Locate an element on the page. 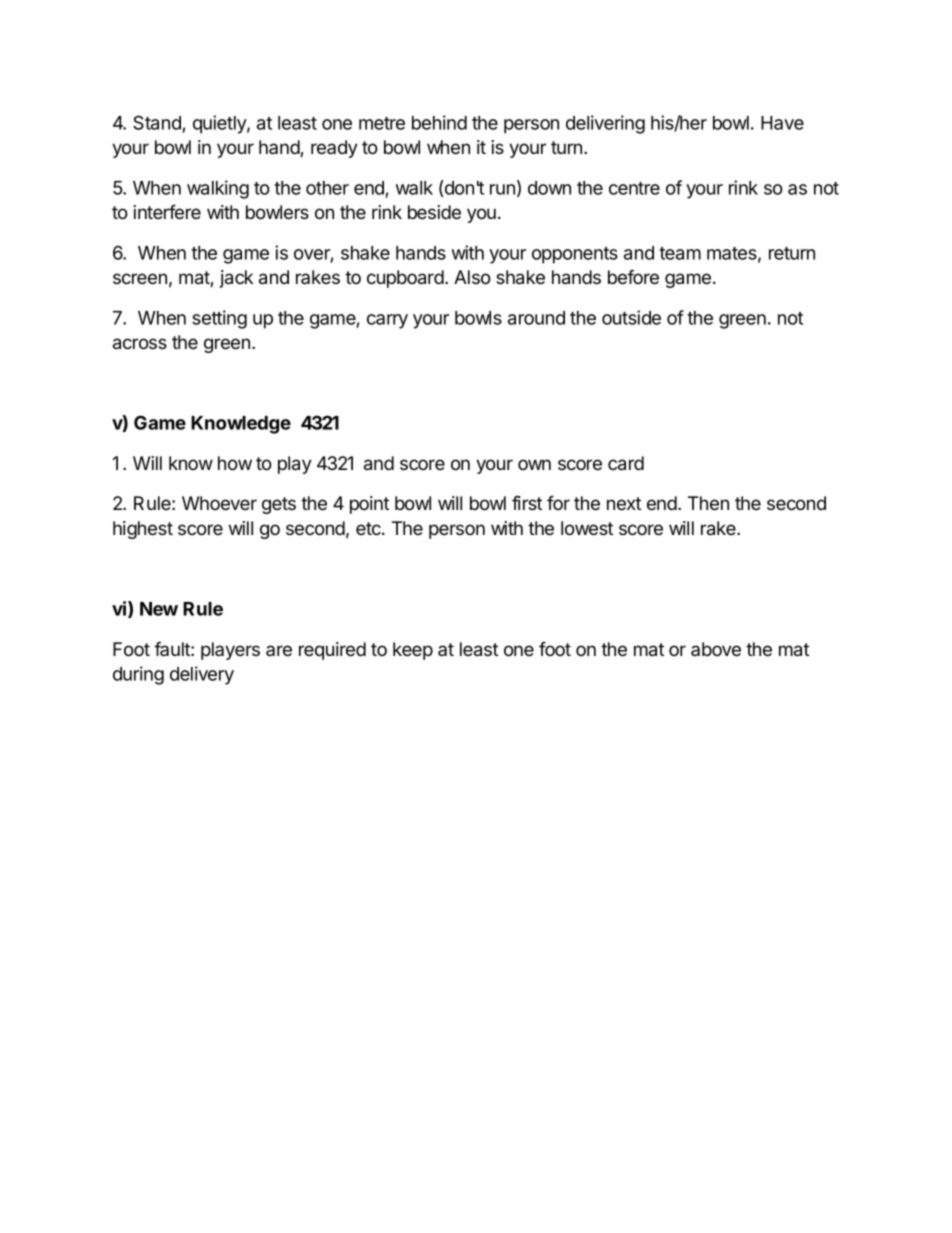 The height and width of the image is (1233, 952). Also is located at coordinates (472, 277).
